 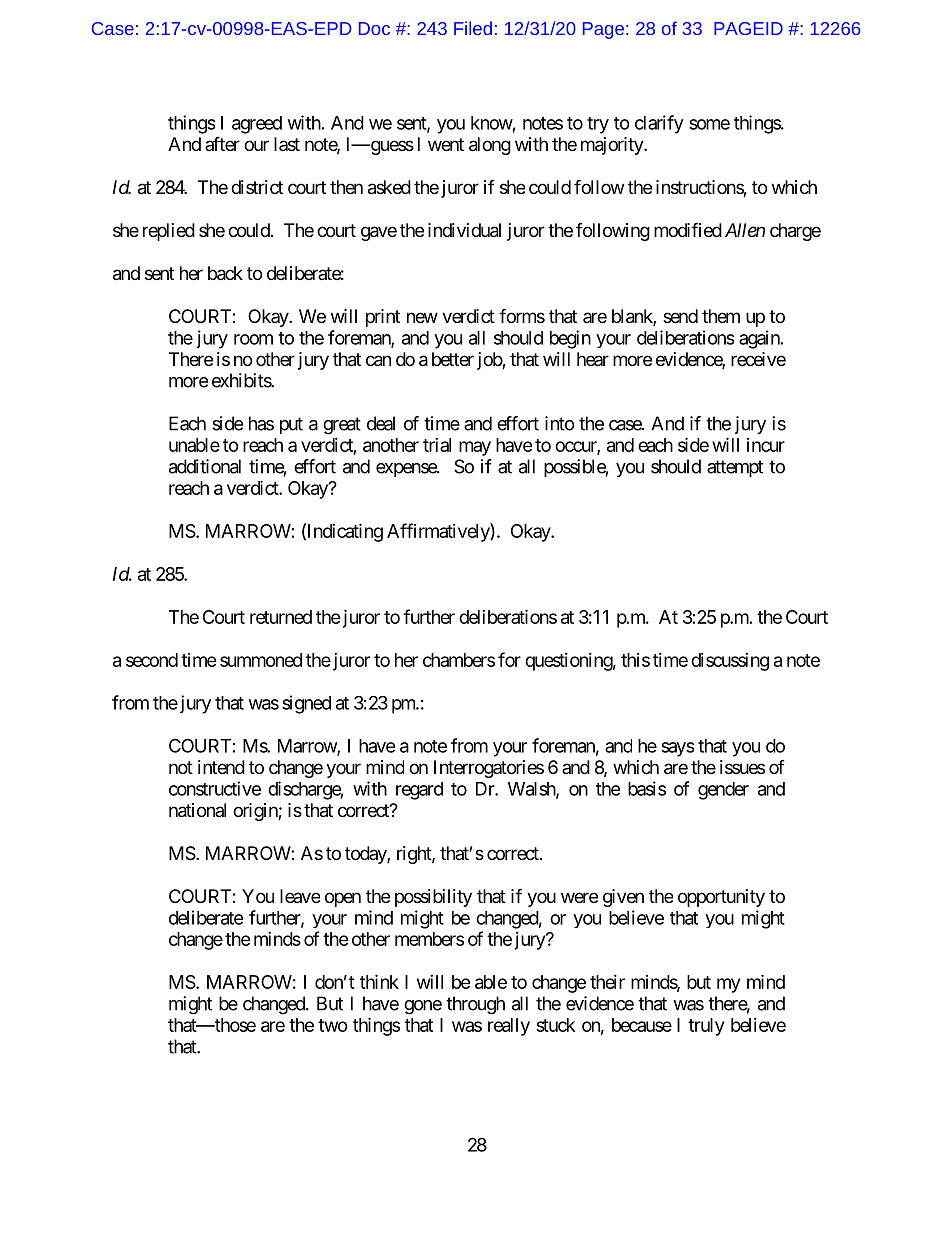 I want to click on through, so click(x=475, y=1005).
